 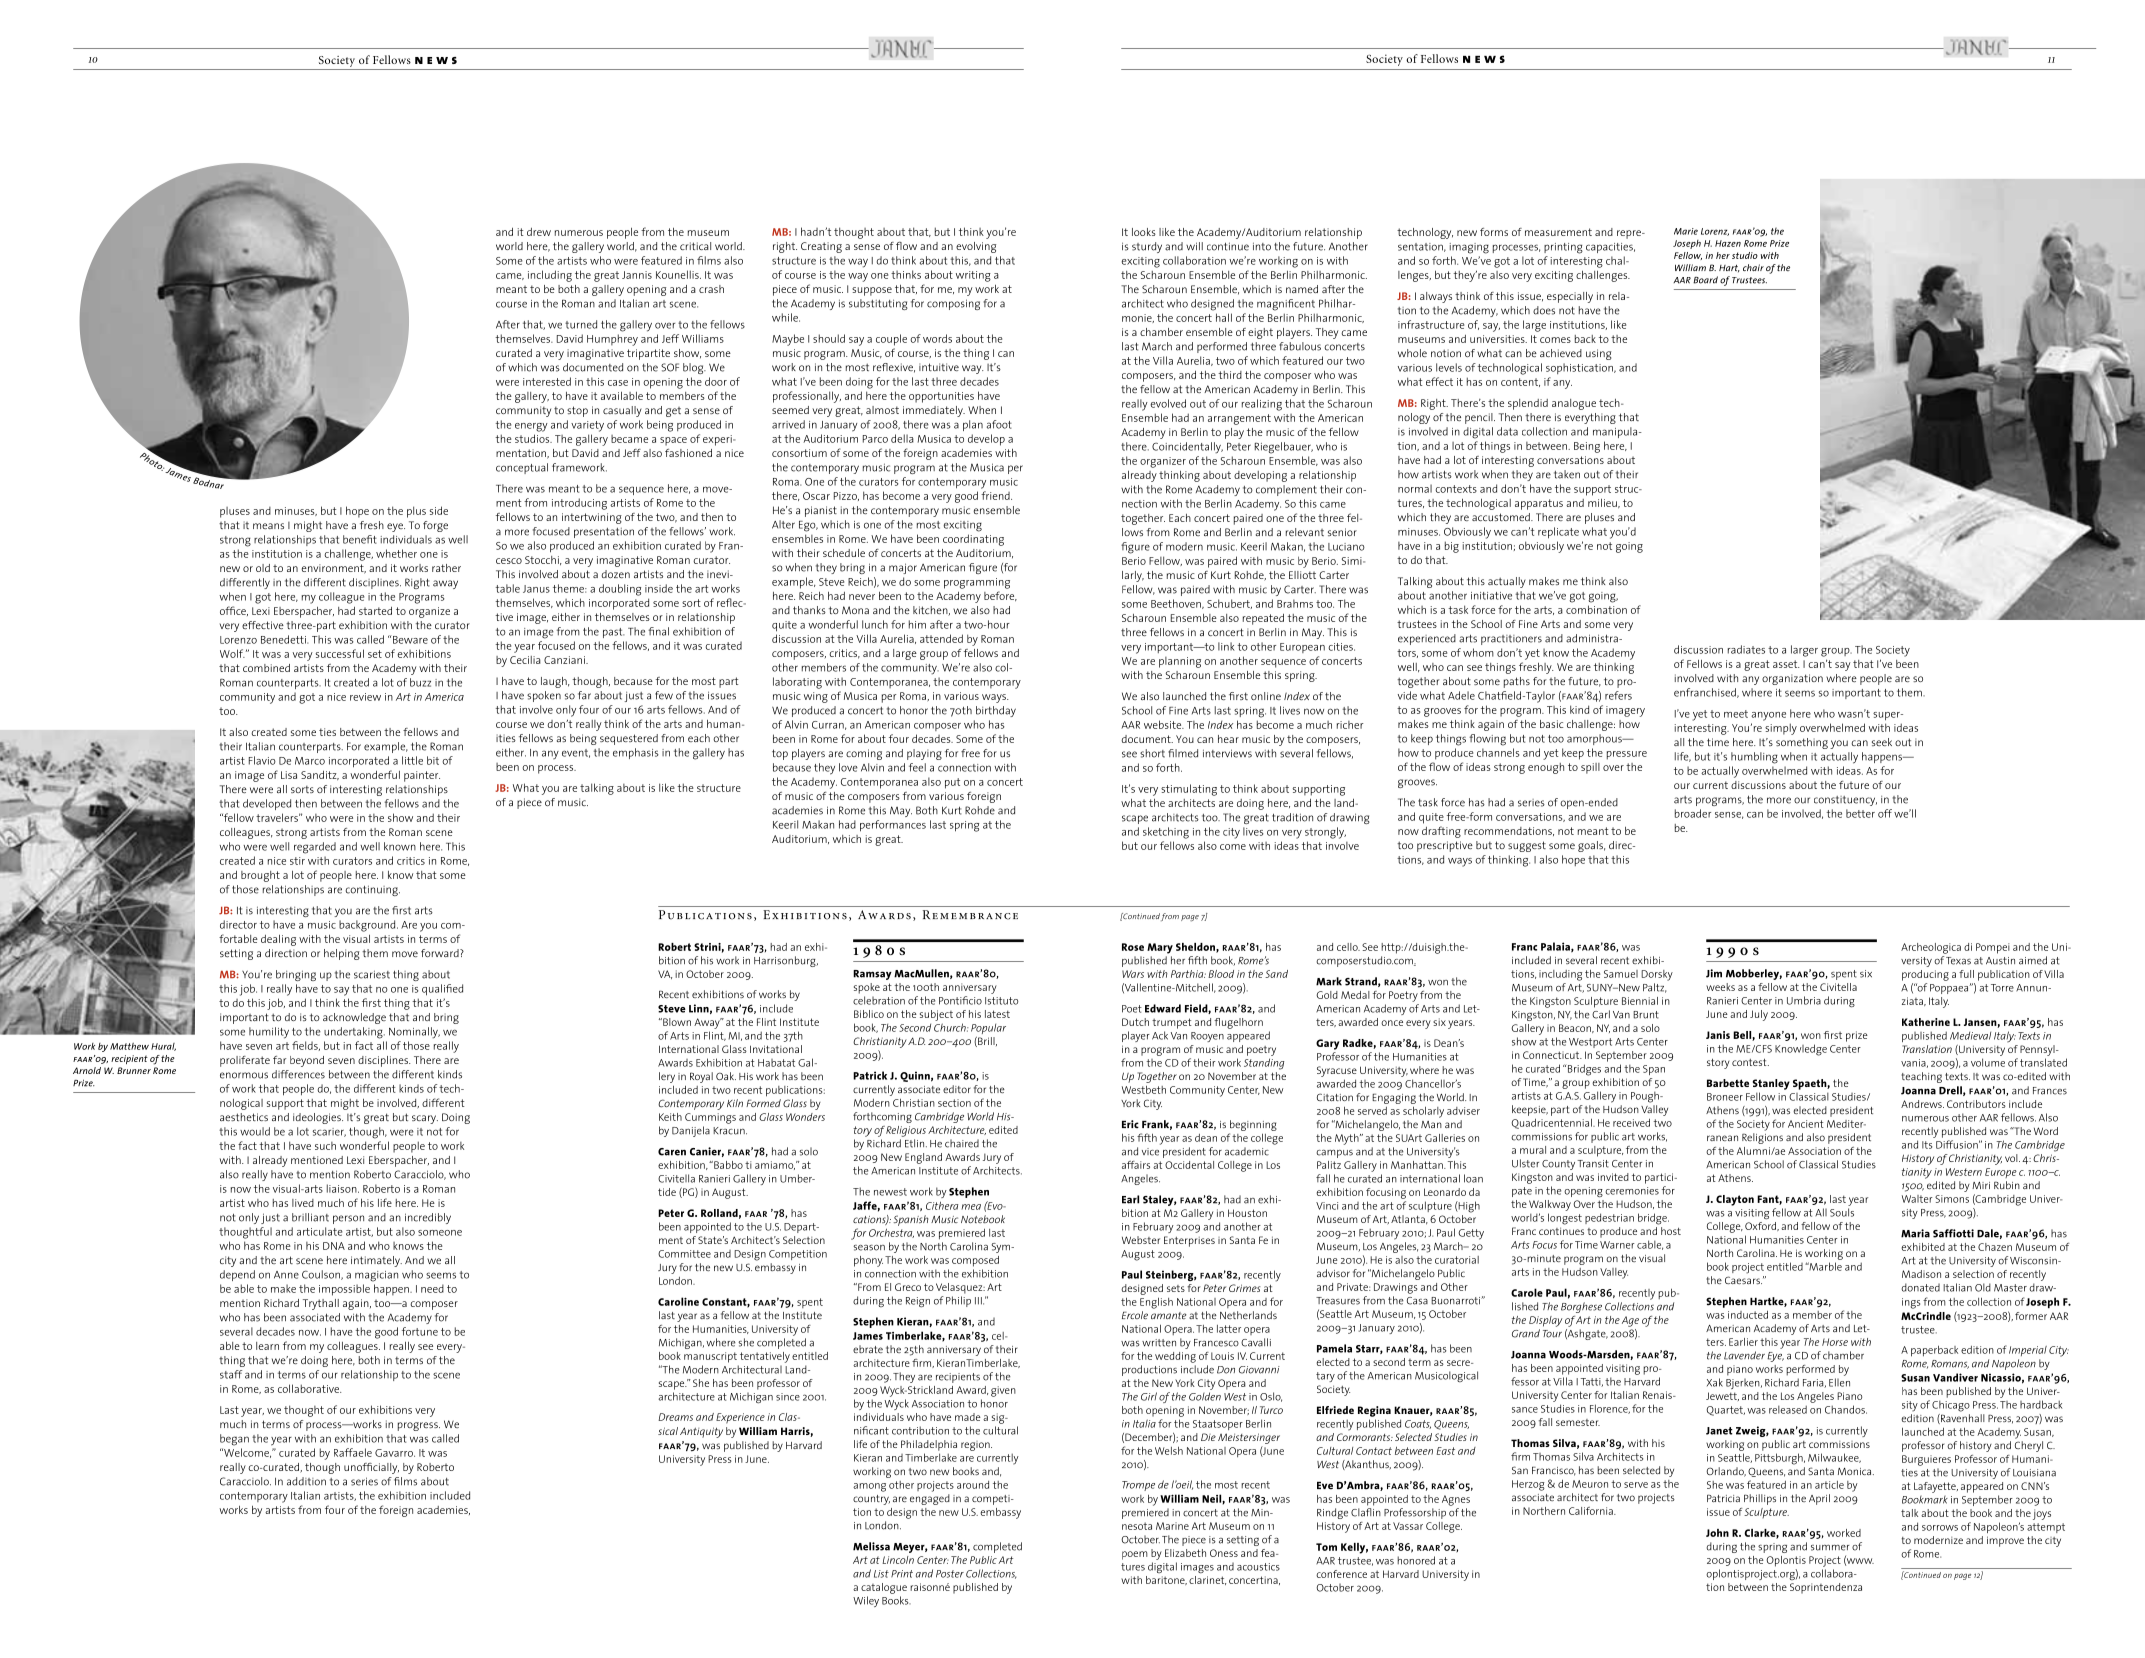 I want to click on vice, so click(x=1150, y=1152).
